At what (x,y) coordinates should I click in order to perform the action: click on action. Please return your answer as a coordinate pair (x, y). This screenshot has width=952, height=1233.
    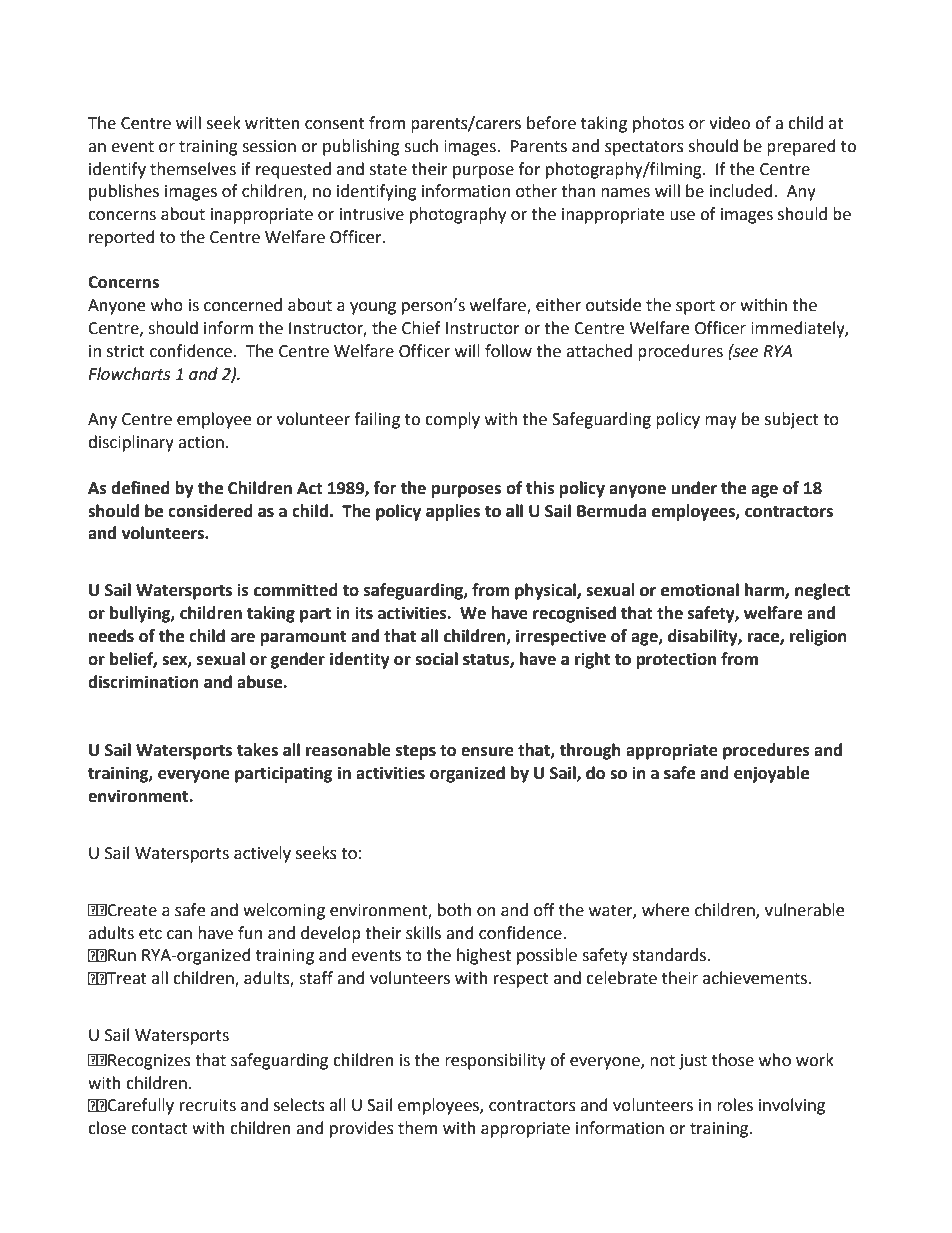
    Looking at the image, I should click on (201, 442).
